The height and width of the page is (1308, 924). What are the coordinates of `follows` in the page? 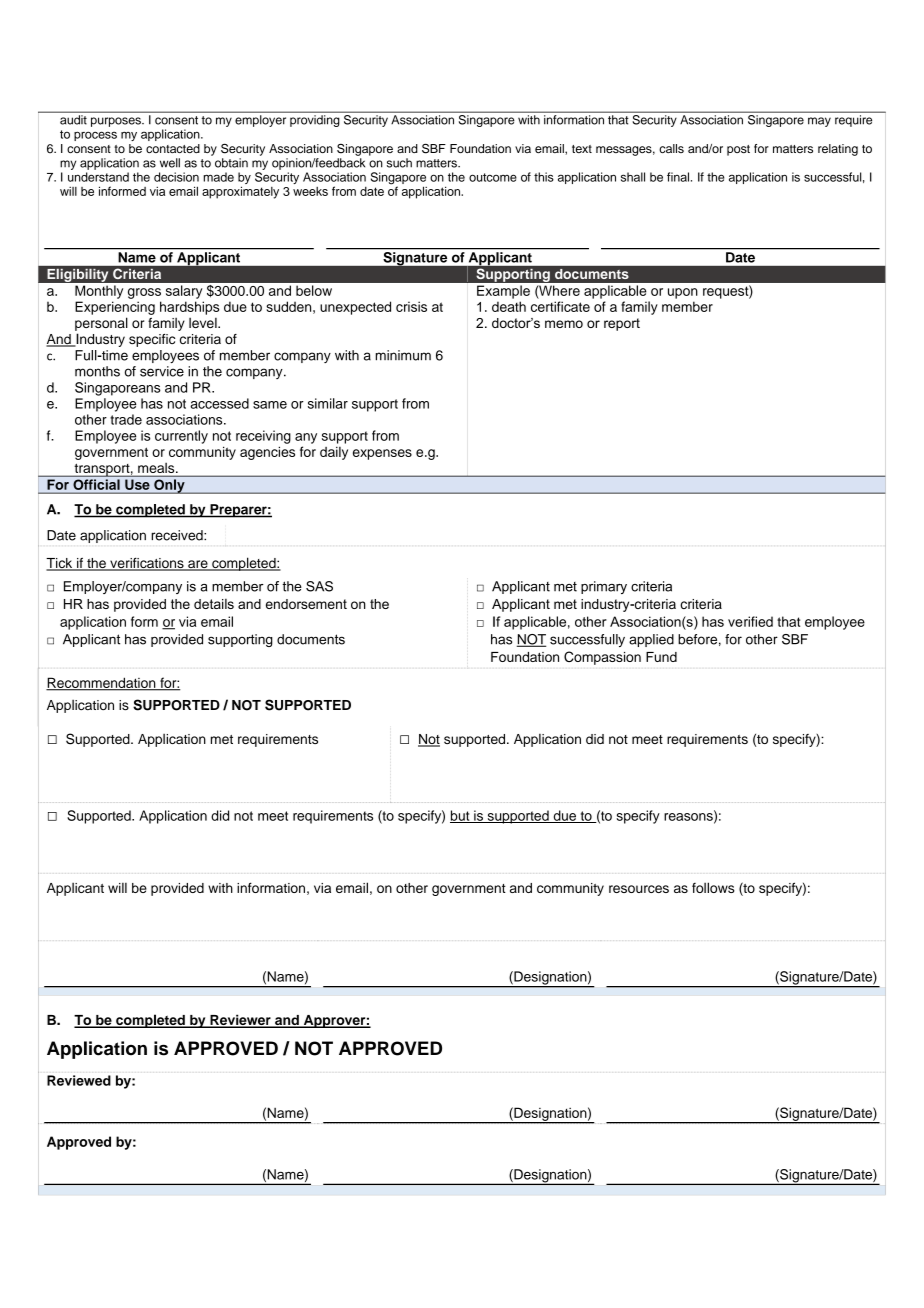 It's located at (713, 887).
